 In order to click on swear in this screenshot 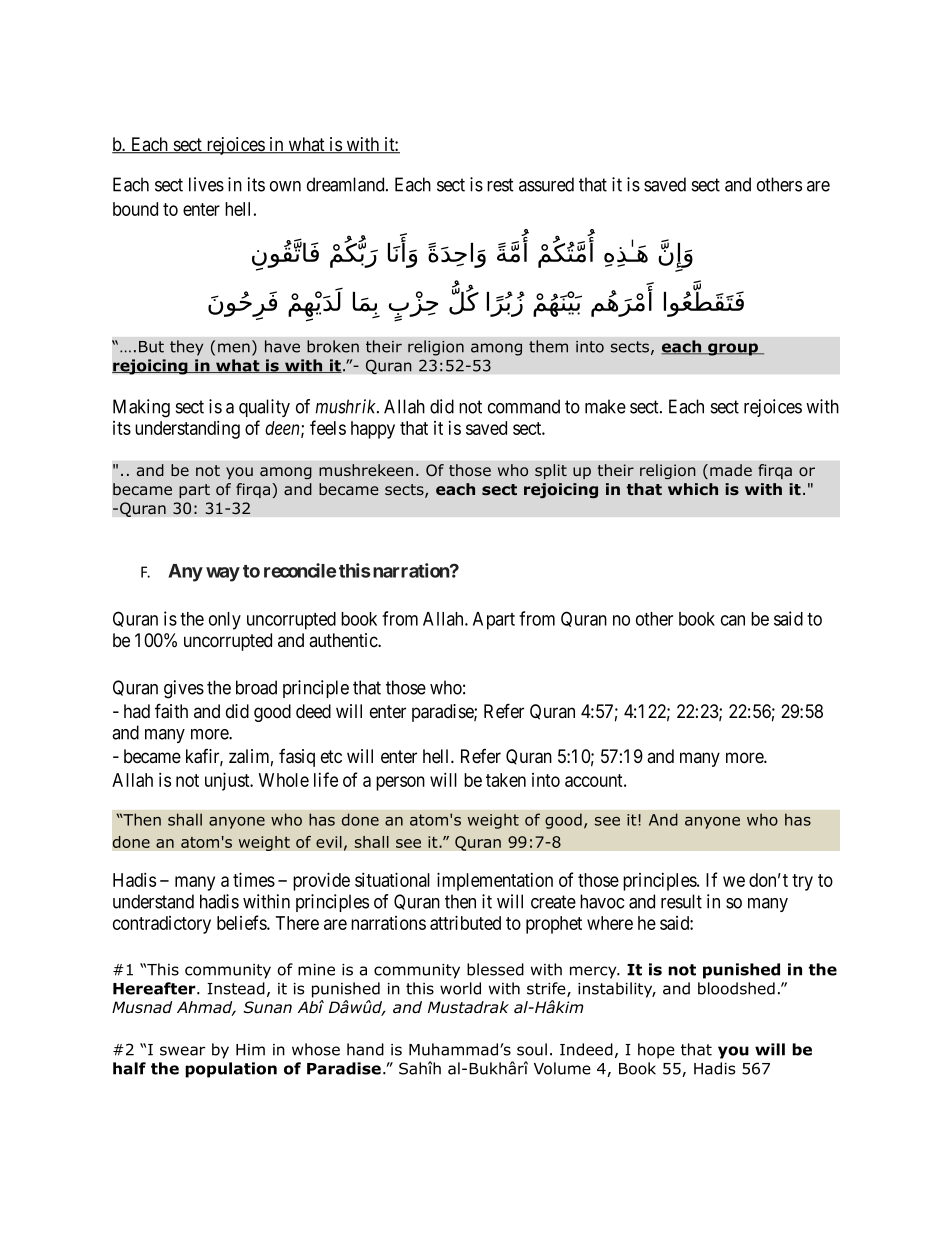, I will do `click(183, 1051)`.
